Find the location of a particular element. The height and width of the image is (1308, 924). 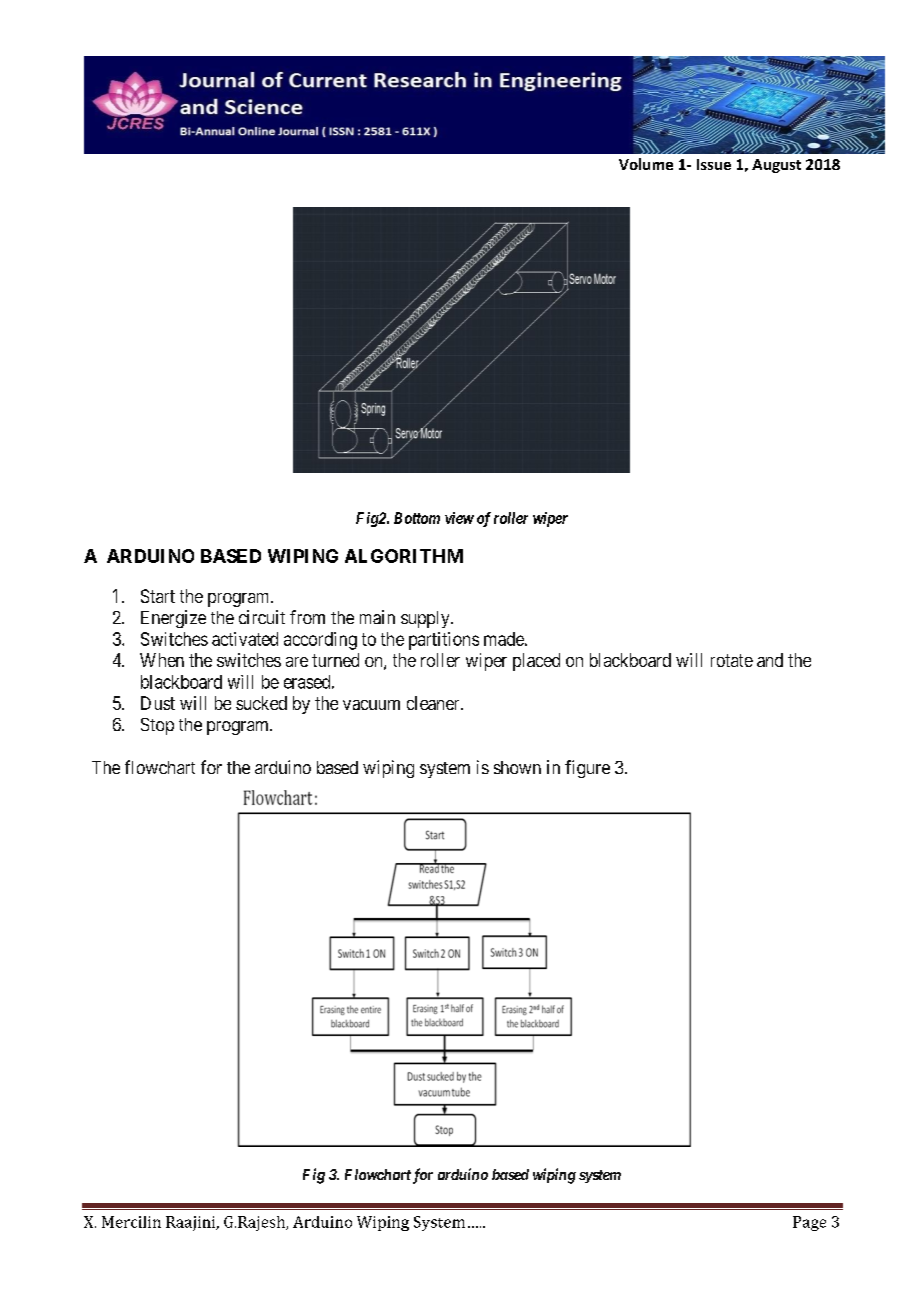

rotate is located at coordinates (732, 660).
